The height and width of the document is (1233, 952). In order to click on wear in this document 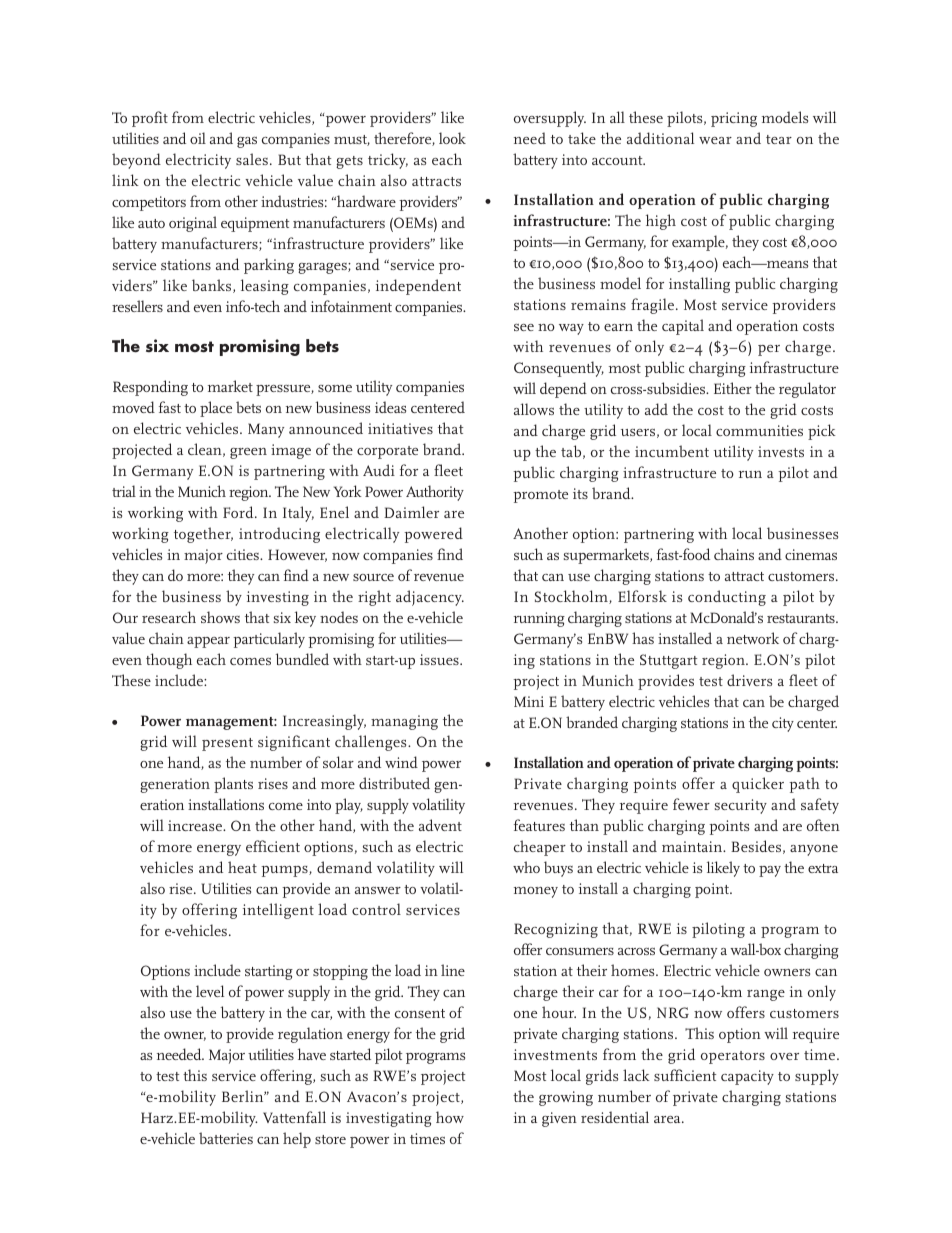, I will do `click(715, 140)`.
